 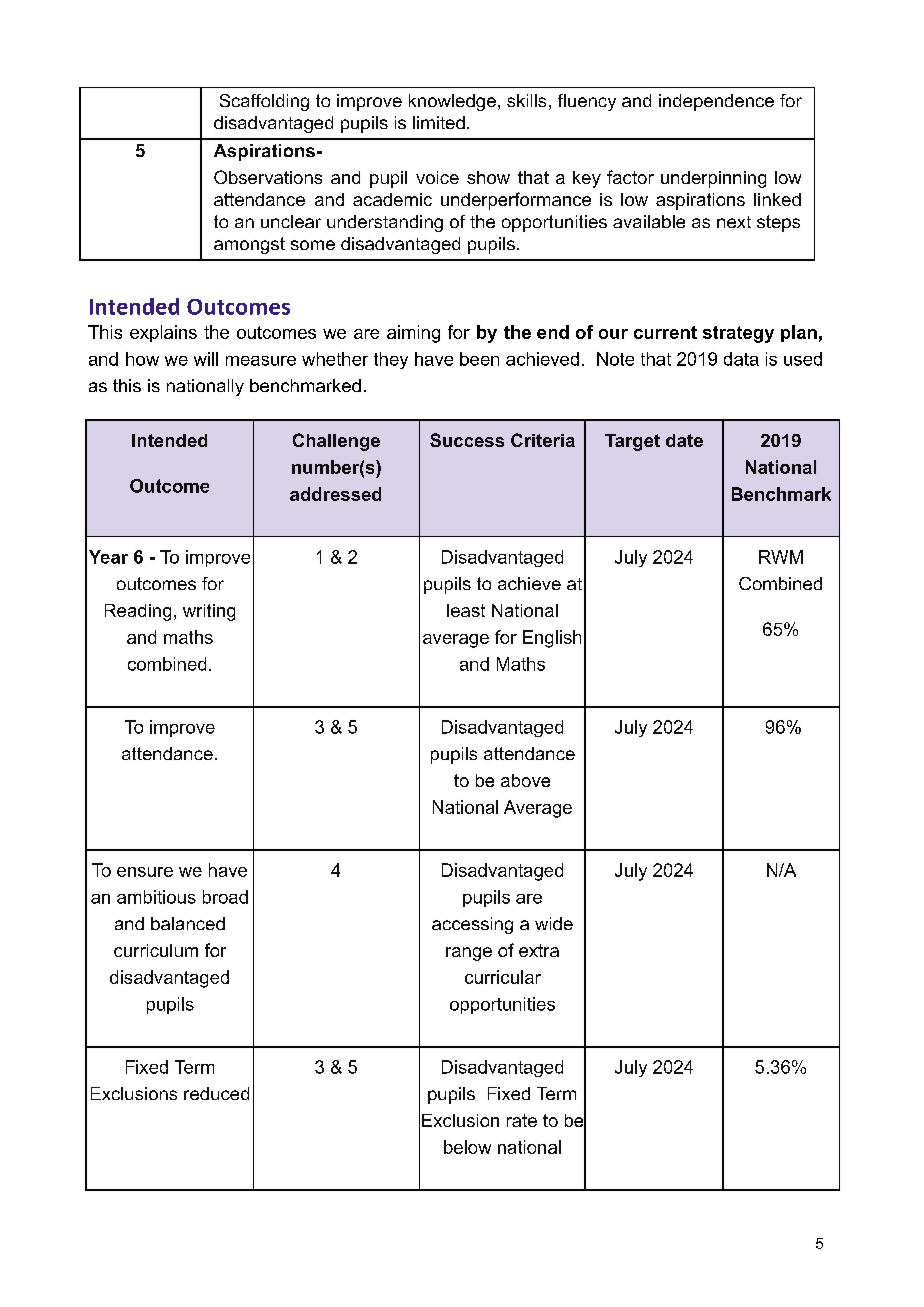 I want to click on limited, so click(x=439, y=122).
